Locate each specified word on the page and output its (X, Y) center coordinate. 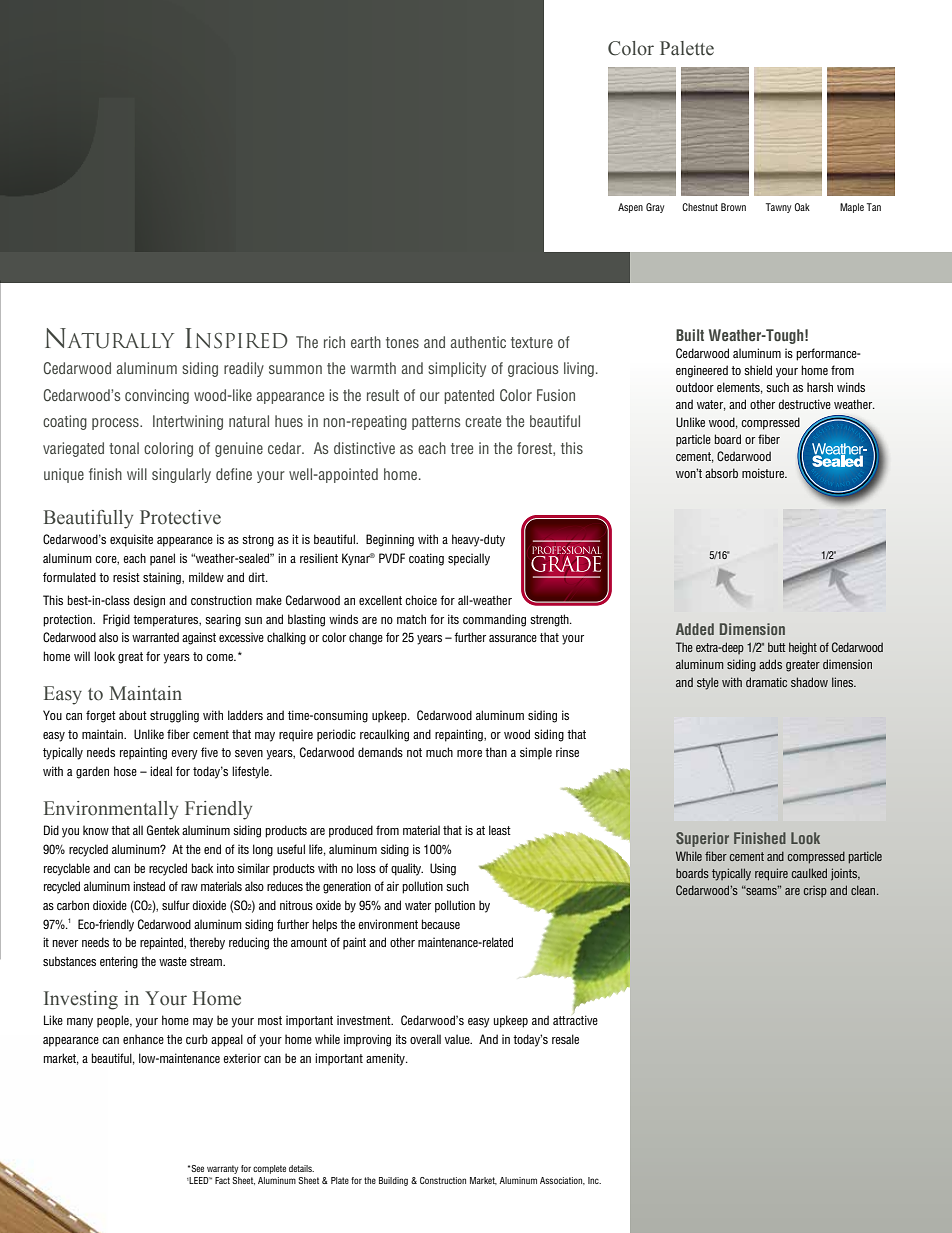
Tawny (778, 208)
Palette (687, 48)
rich (334, 342)
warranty (223, 1169)
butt (777, 647)
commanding (494, 620)
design (149, 601)
